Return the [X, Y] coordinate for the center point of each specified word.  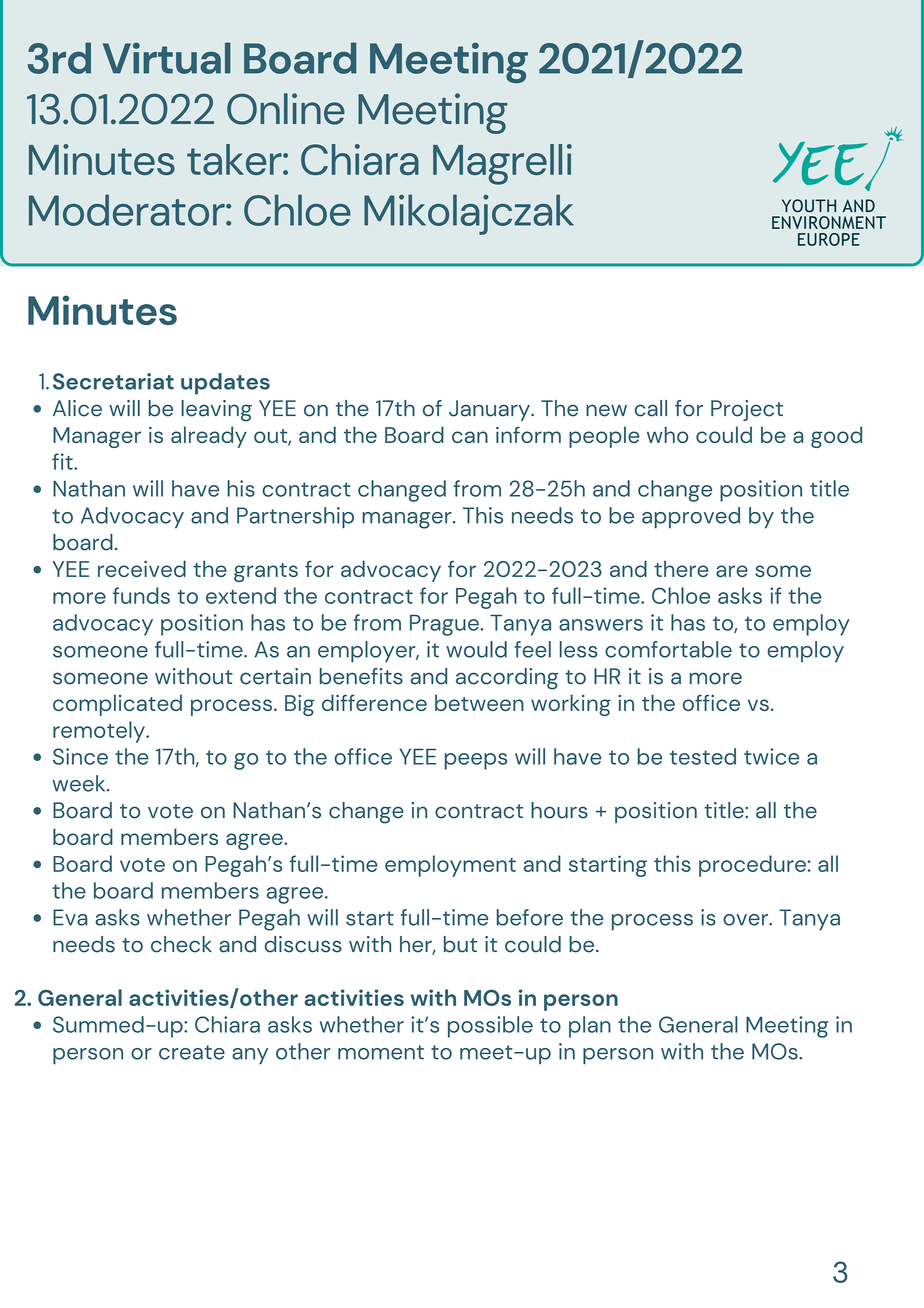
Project [747, 410]
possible [490, 1027]
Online [286, 109]
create [192, 1052]
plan [590, 1027]
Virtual [167, 58]
